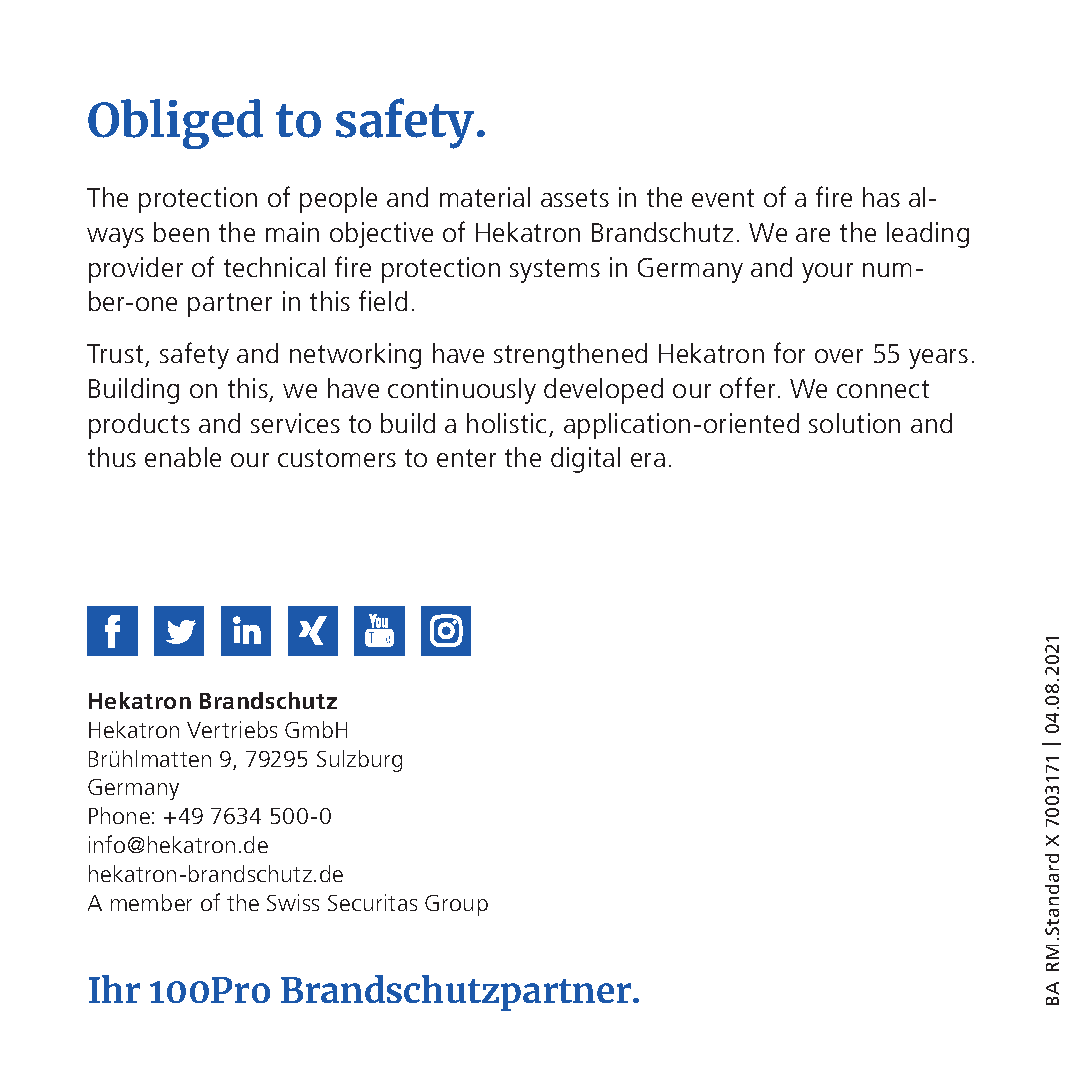 The image size is (1092, 1092). What do you see at coordinates (854, 423) in the screenshot?
I see `solution` at bounding box center [854, 423].
